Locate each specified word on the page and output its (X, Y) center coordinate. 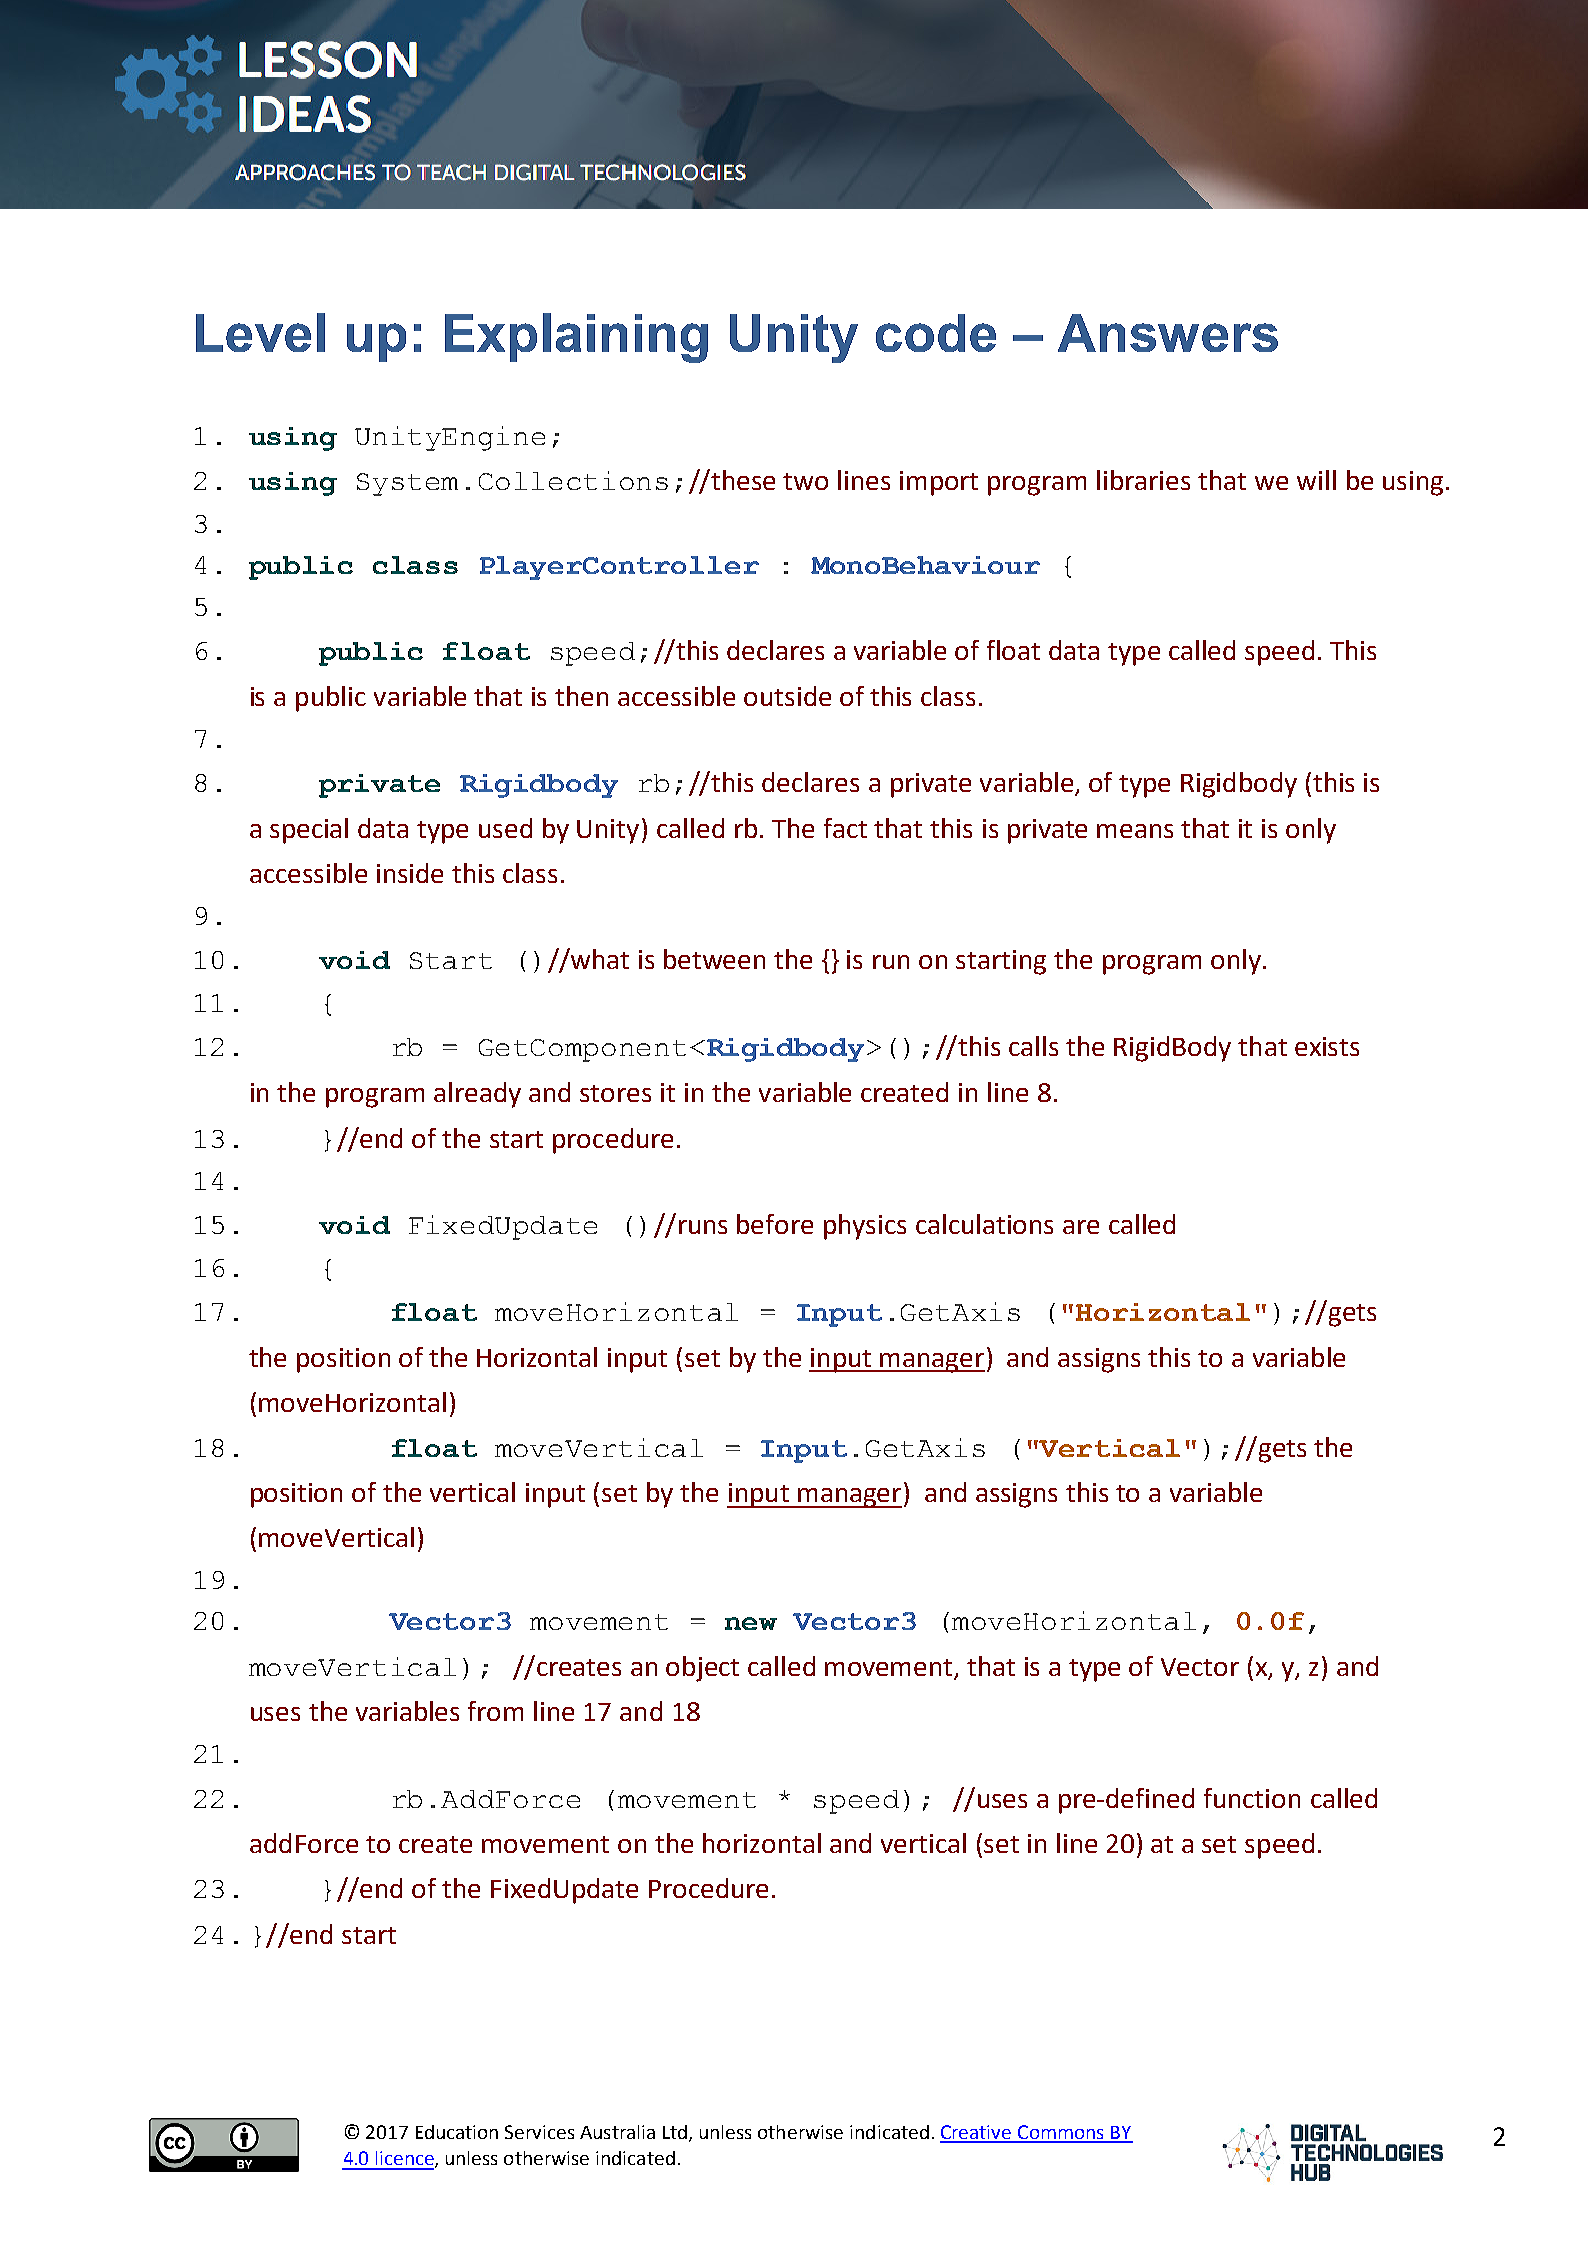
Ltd (675, 2132)
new (751, 1623)
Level (260, 332)
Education (457, 2132)
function (1252, 1798)
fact (845, 828)
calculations (984, 1224)
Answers (1168, 333)
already (477, 1095)
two (805, 481)
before (775, 1224)
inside (410, 873)
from (495, 1711)
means (1135, 831)
